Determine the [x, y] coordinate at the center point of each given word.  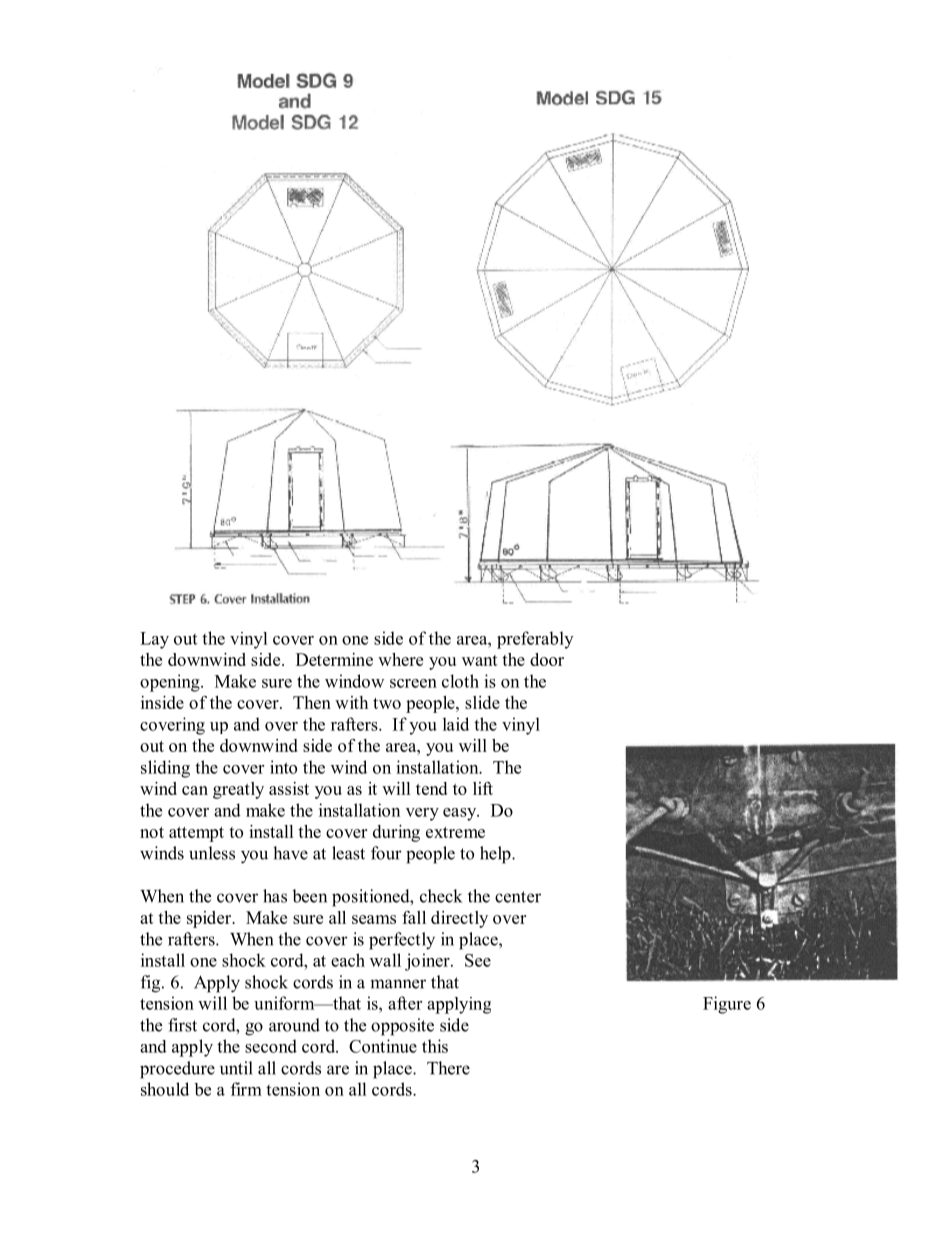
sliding [165, 769]
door [547, 659]
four [386, 853]
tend [431, 788]
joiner [428, 962]
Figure [727, 1005]
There [448, 1068]
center [518, 897]
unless [212, 853]
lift [483, 788]
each [348, 960]
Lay [154, 640]
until [236, 1068]
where [400, 659]
